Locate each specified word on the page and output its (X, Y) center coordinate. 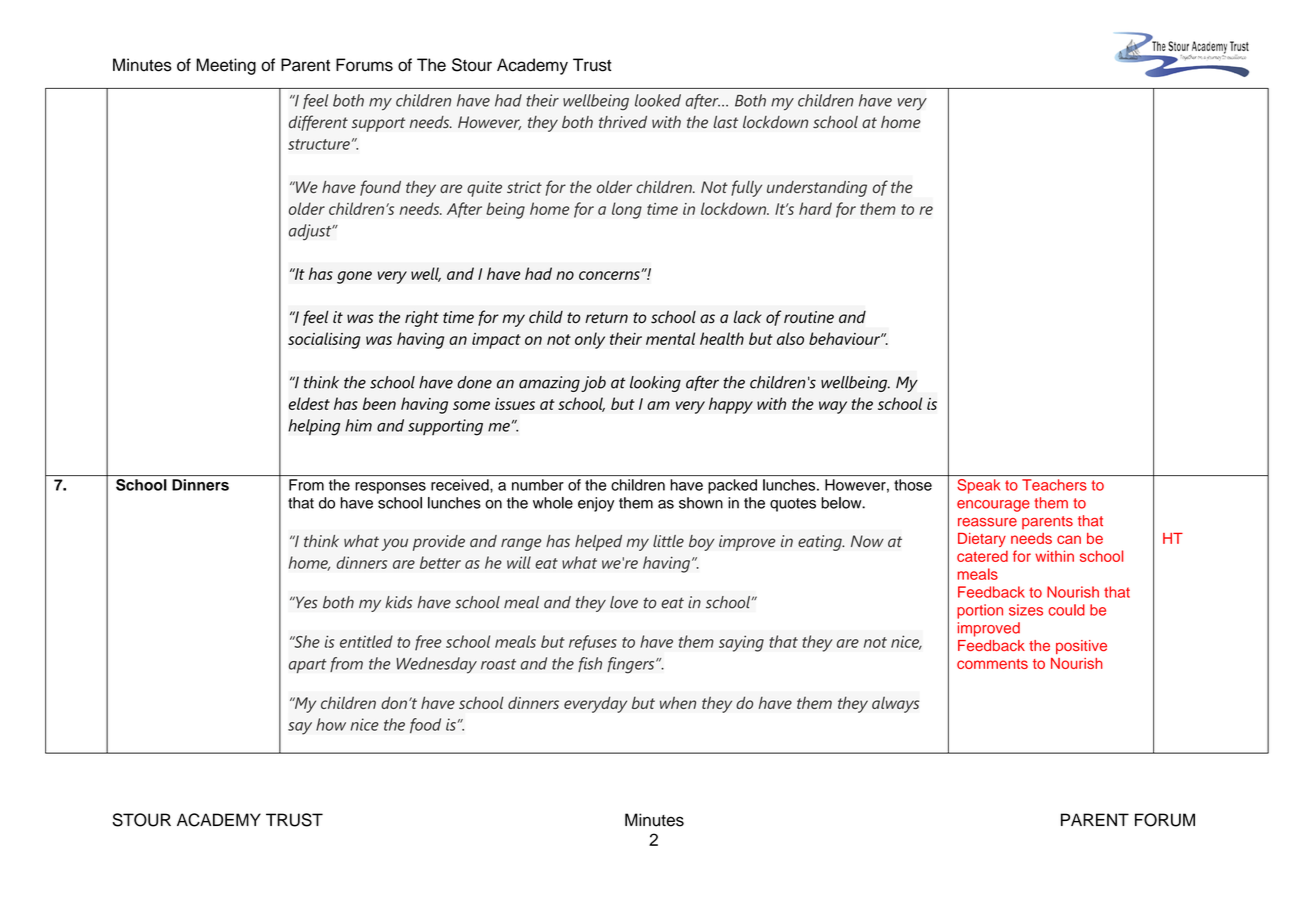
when (678, 702)
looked (658, 100)
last (725, 122)
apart (308, 666)
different (318, 123)
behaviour (845, 338)
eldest (309, 403)
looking (655, 384)
